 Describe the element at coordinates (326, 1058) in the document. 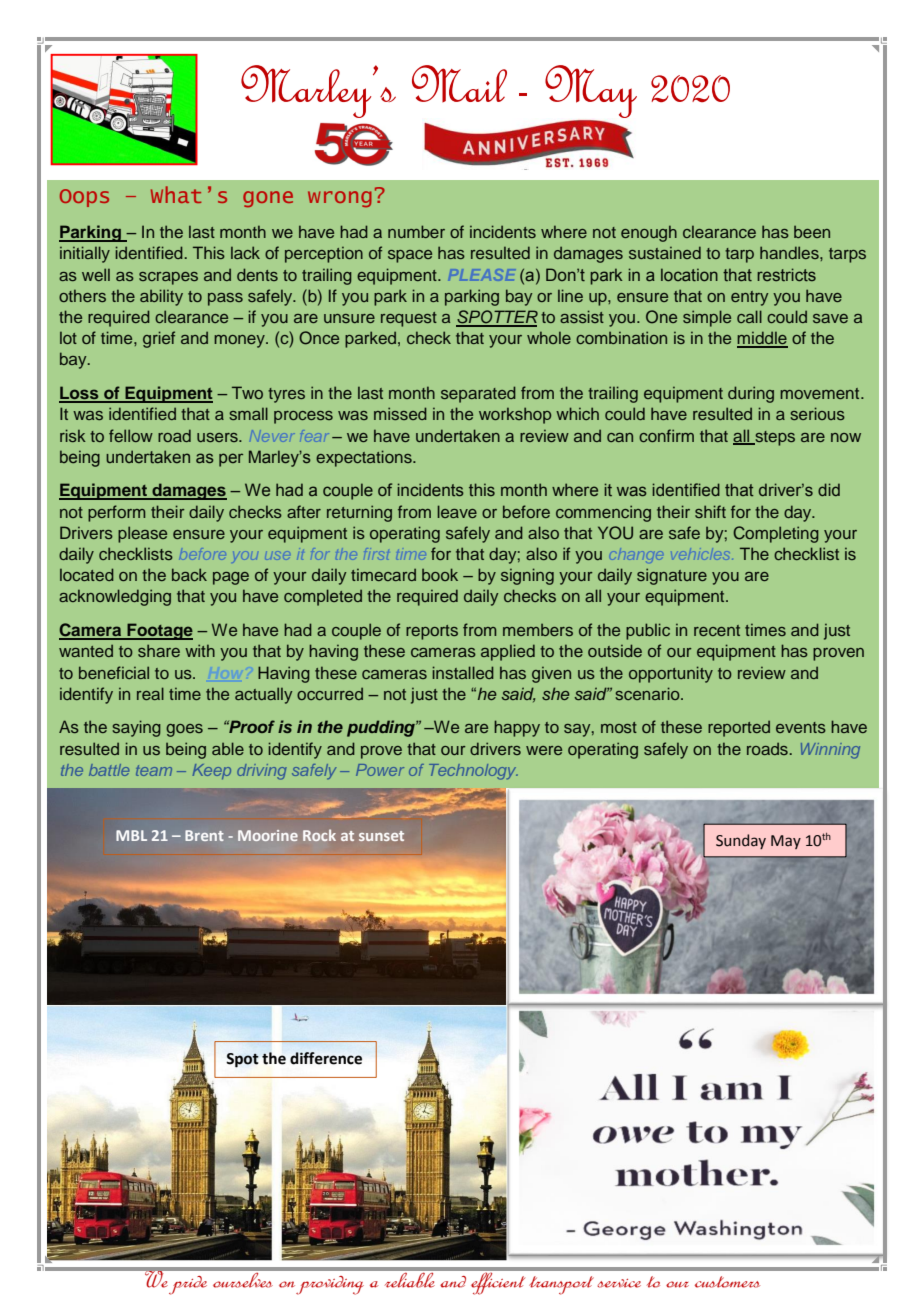

I see `difference` at that location.
